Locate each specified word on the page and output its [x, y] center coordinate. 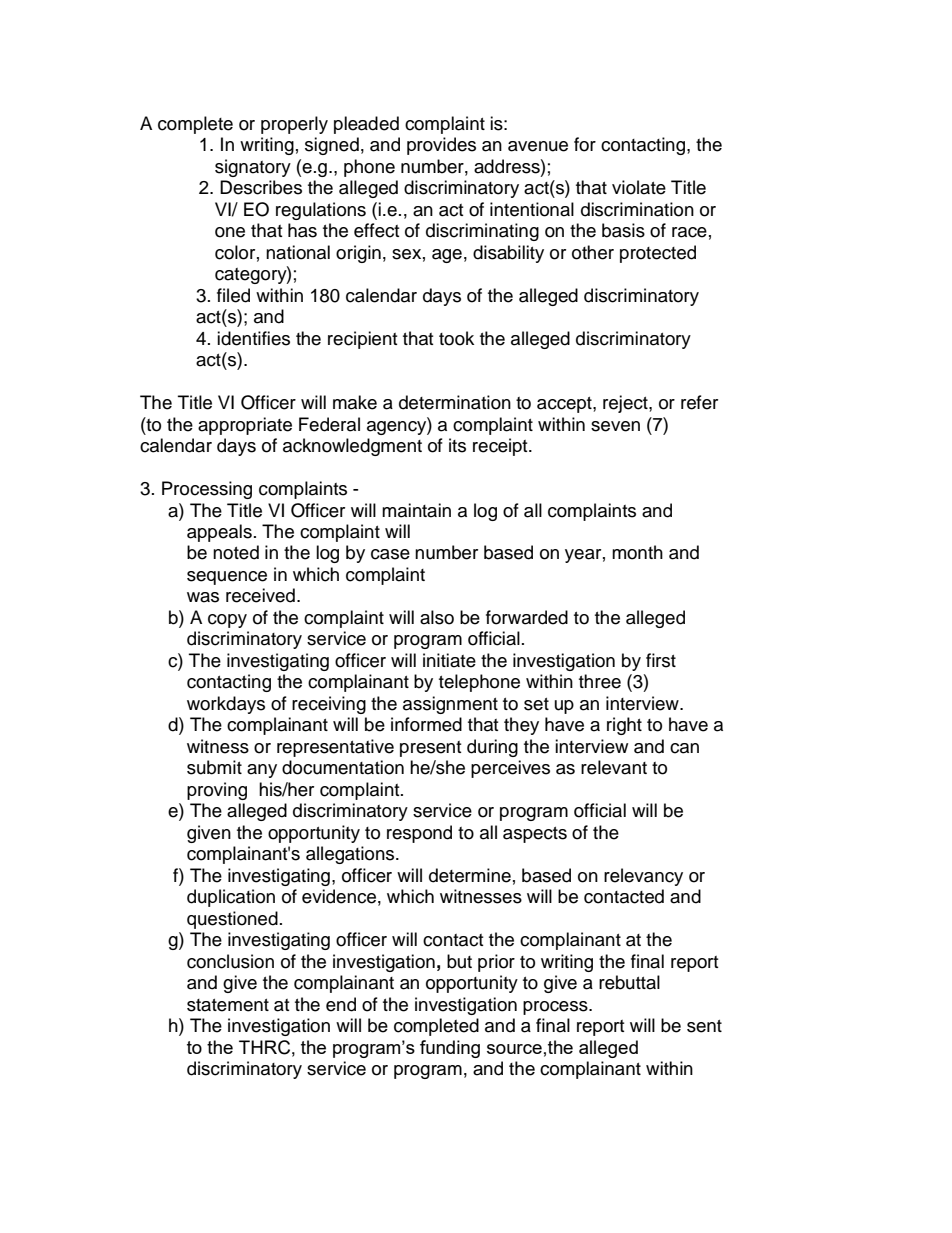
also [437, 617]
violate [639, 187]
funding [450, 1049]
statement [228, 1005]
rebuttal [629, 982]
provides [441, 146]
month [637, 552]
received [260, 595]
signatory [253, 168]
